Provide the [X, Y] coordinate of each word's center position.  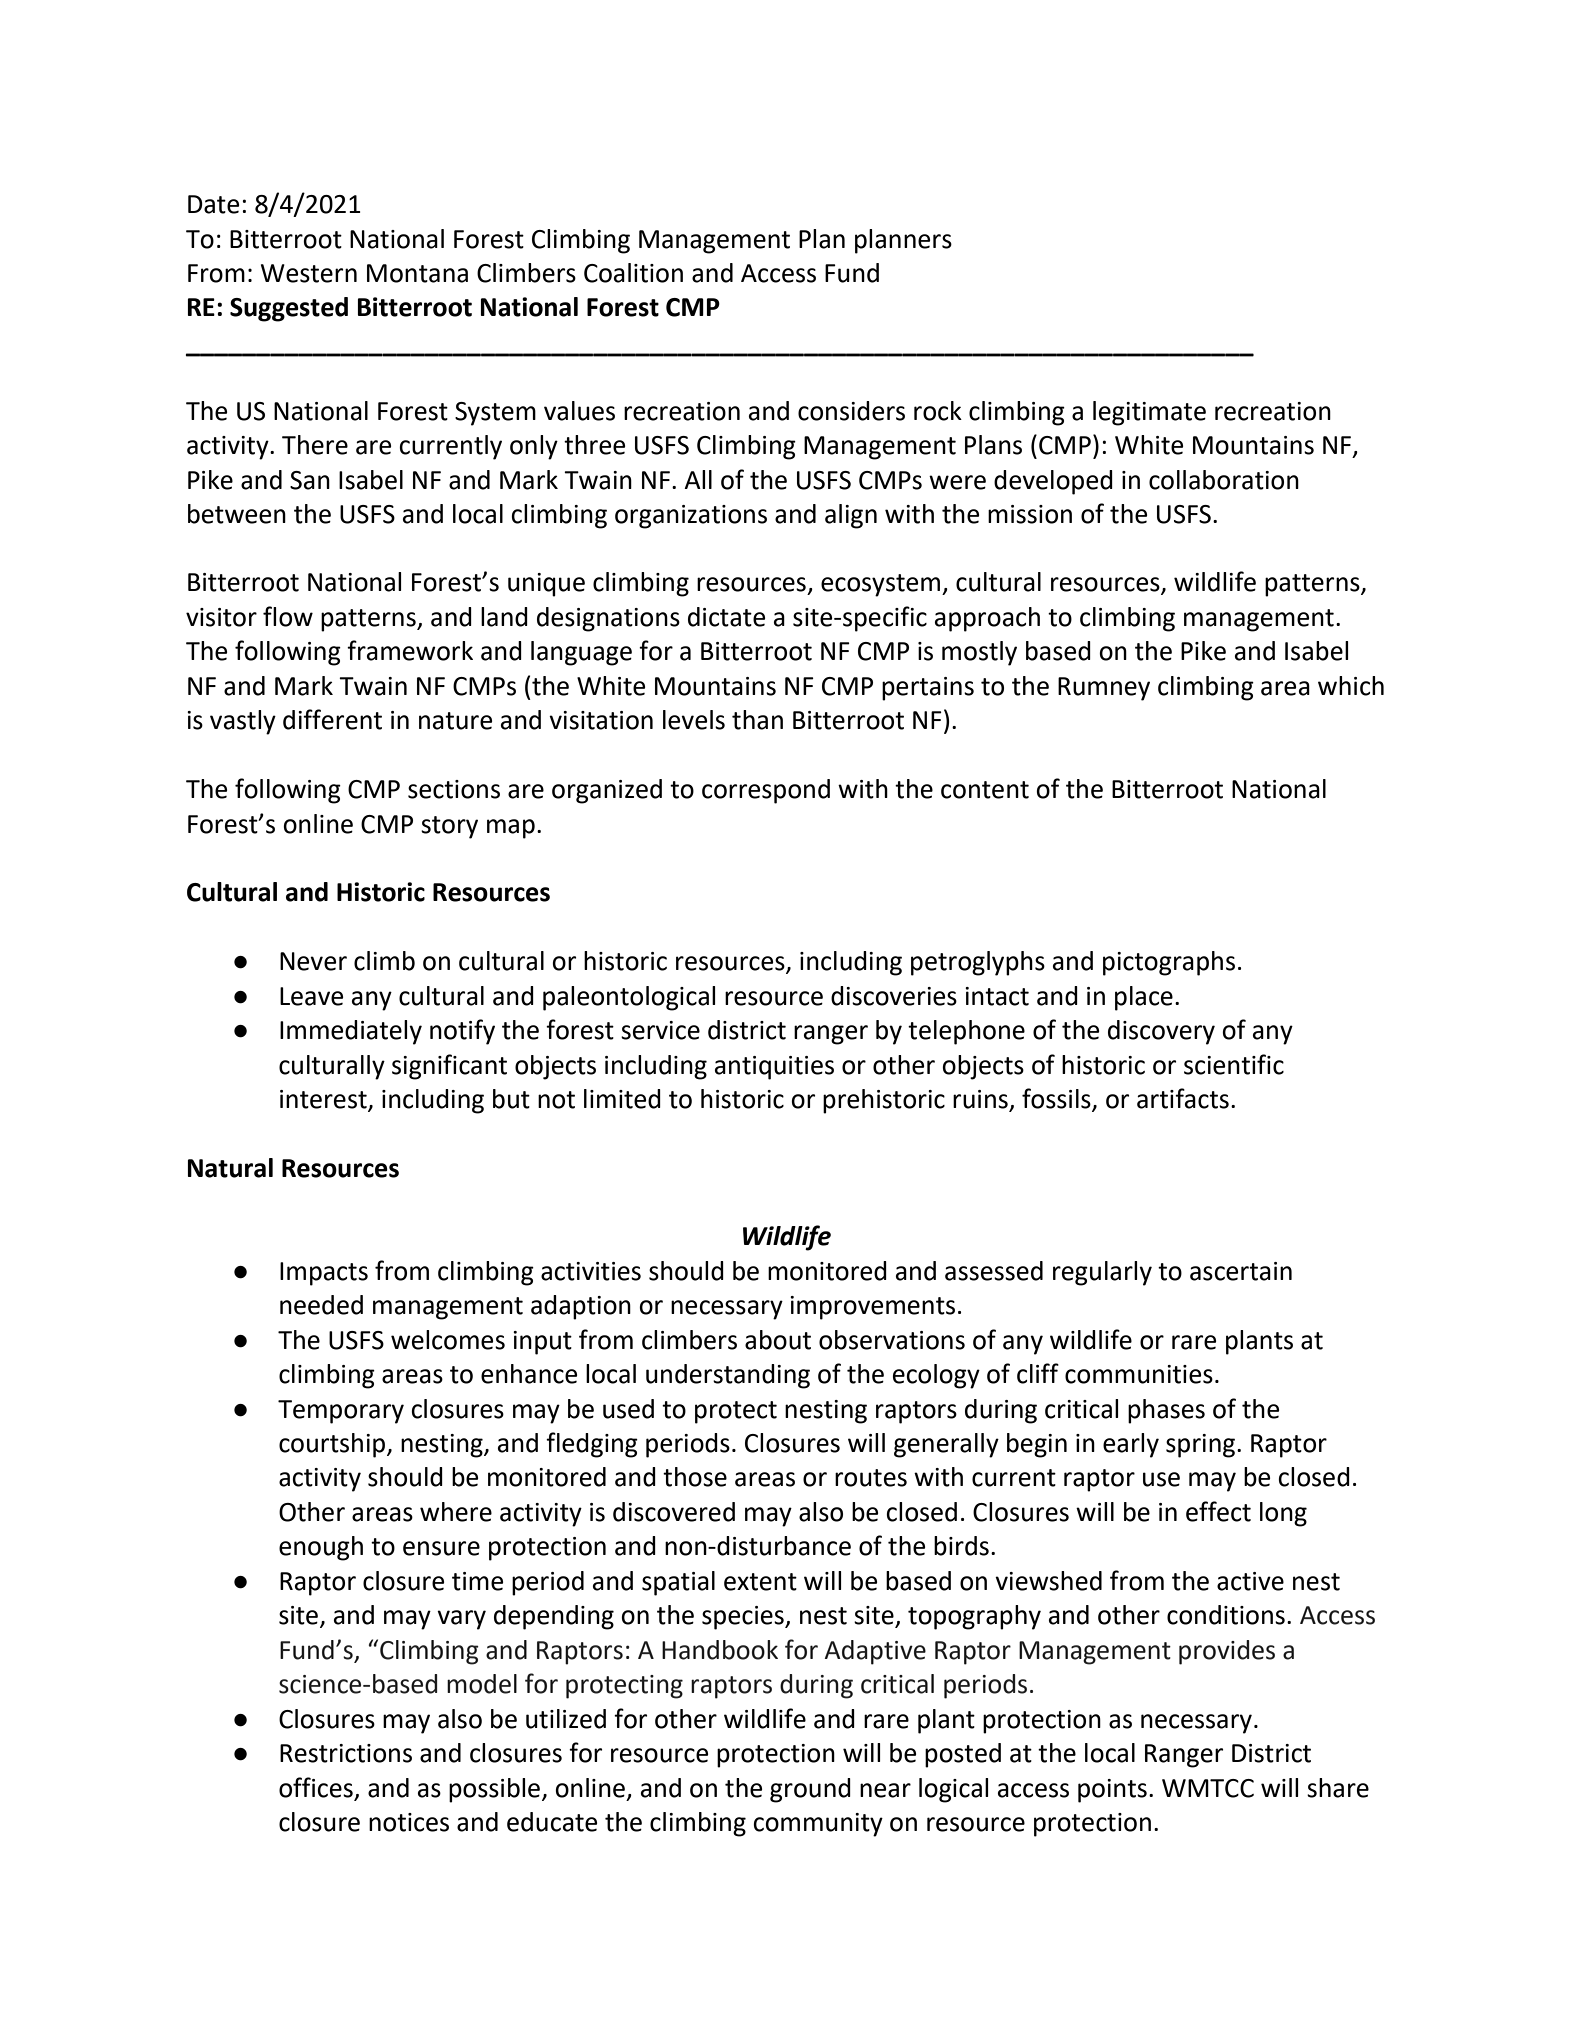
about [778, 1340]
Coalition [633, 273]
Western [309, 273]
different [332, 719]
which [1351, 686]
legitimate [1149, 413]
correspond [766, 791]
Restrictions [346, 1753]
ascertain [1241, 1271]
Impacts [324, 1274]
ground [810, 1790]
